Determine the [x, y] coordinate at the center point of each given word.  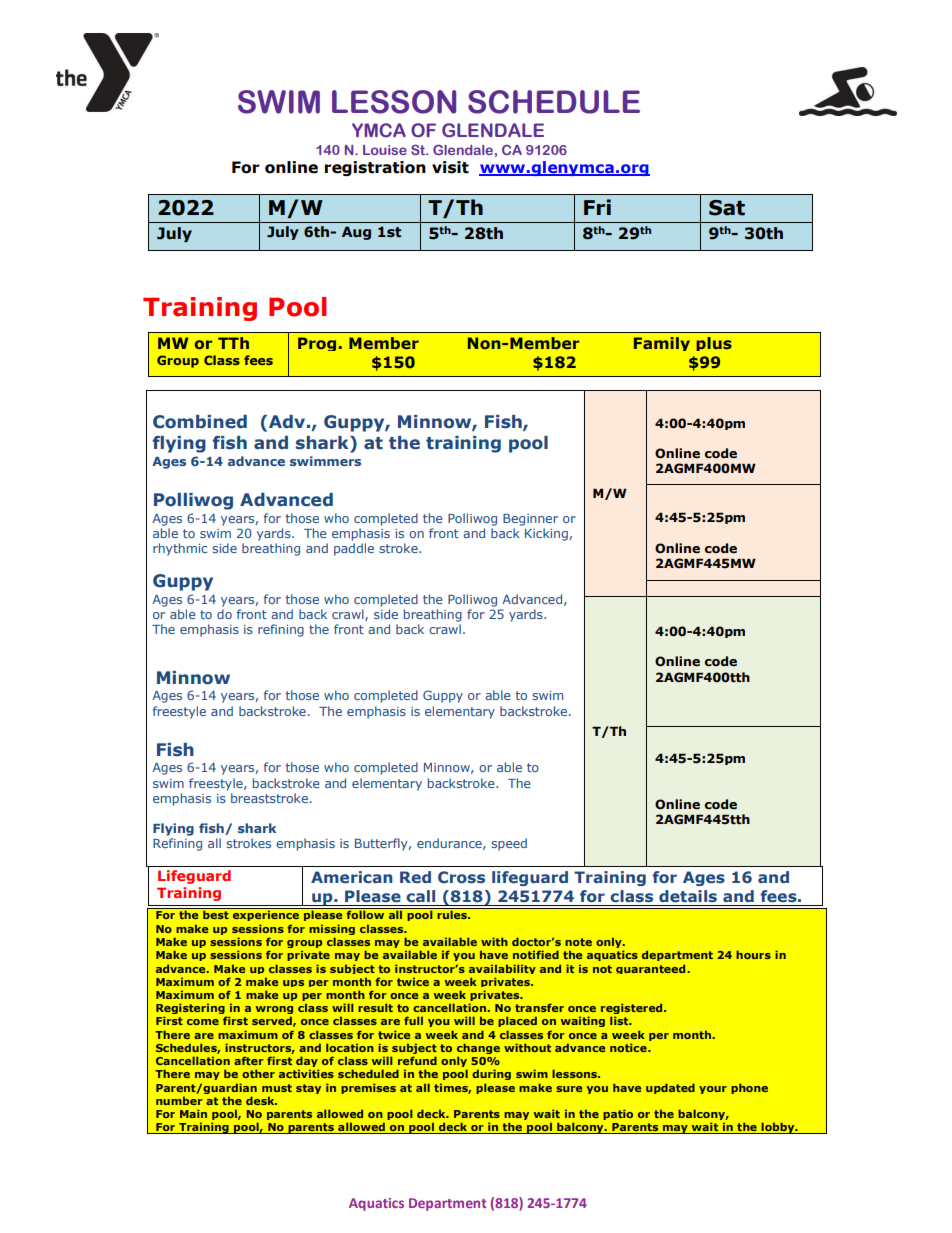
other [258, 1073]
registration [375, 168]
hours [753, 954]
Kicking [547, 534]
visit [450, 167]
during [491, 1074]
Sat [727, 208]
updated [670, 1088]
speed [509, 844]
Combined [200, 422]
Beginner [530, 520]
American [352, 877]
